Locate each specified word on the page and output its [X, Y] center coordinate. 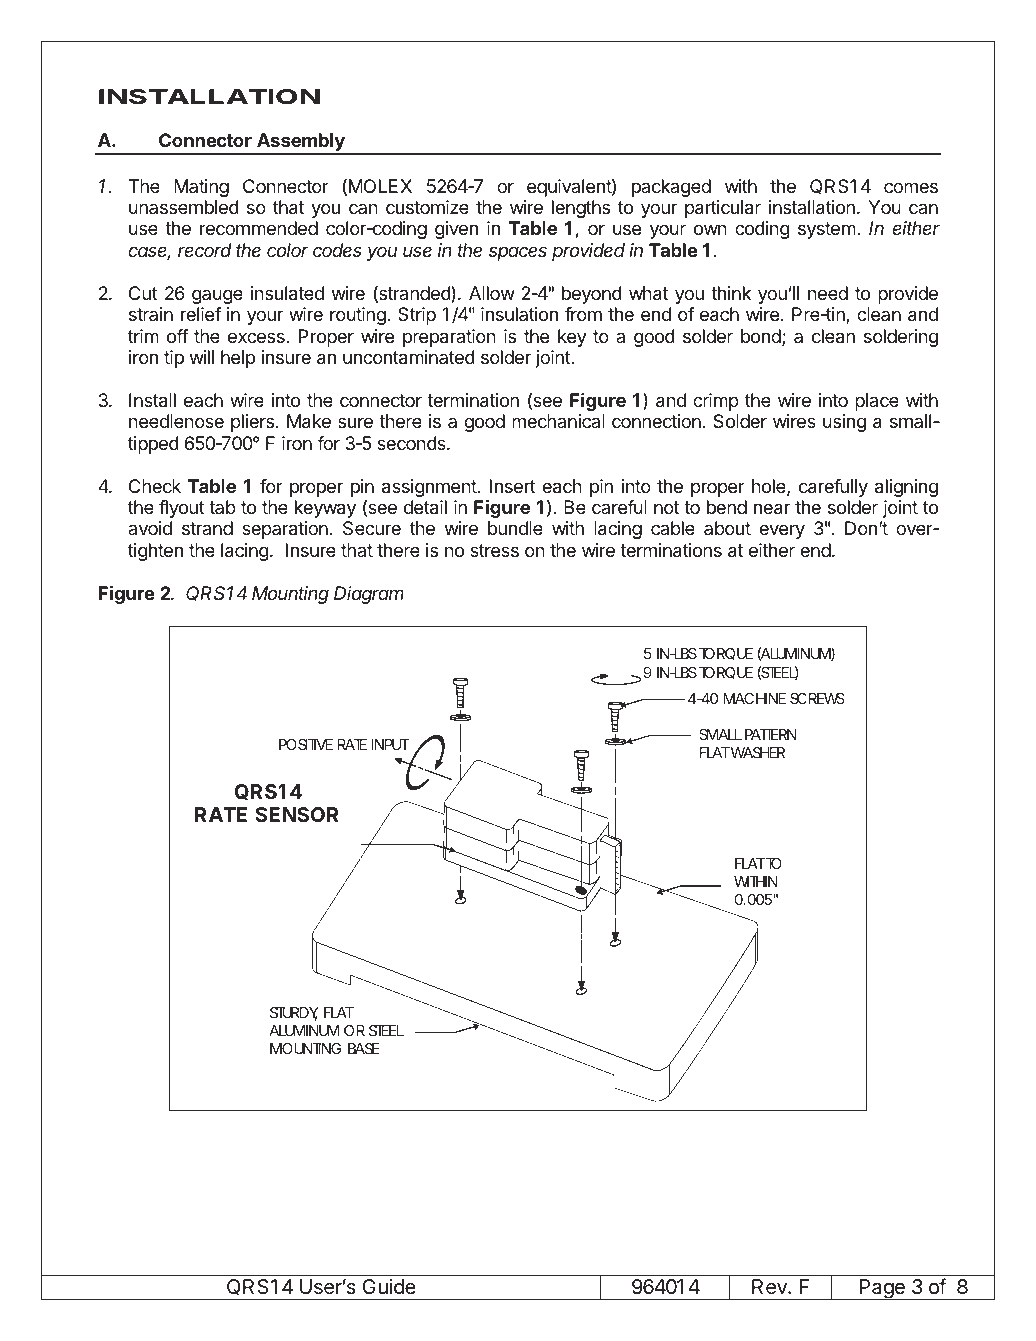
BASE [363, 1048]
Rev [770, 1287]
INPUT [390, 744]
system [827, 230]
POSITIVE [306, 744]
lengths [581, 209]
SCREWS [817, 698]
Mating [201, 188]
